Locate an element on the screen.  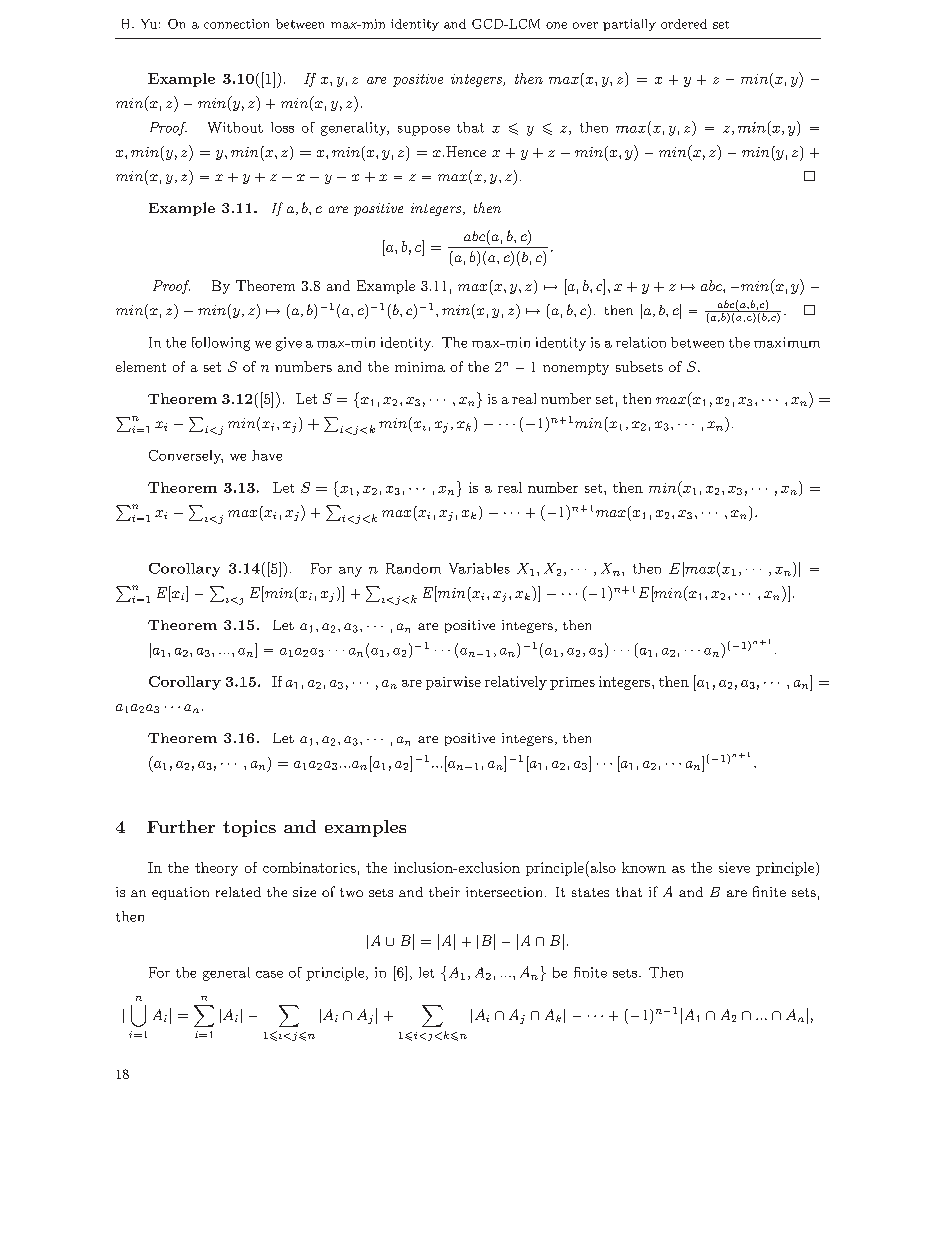
primes is located at coordinates (572, 683).
